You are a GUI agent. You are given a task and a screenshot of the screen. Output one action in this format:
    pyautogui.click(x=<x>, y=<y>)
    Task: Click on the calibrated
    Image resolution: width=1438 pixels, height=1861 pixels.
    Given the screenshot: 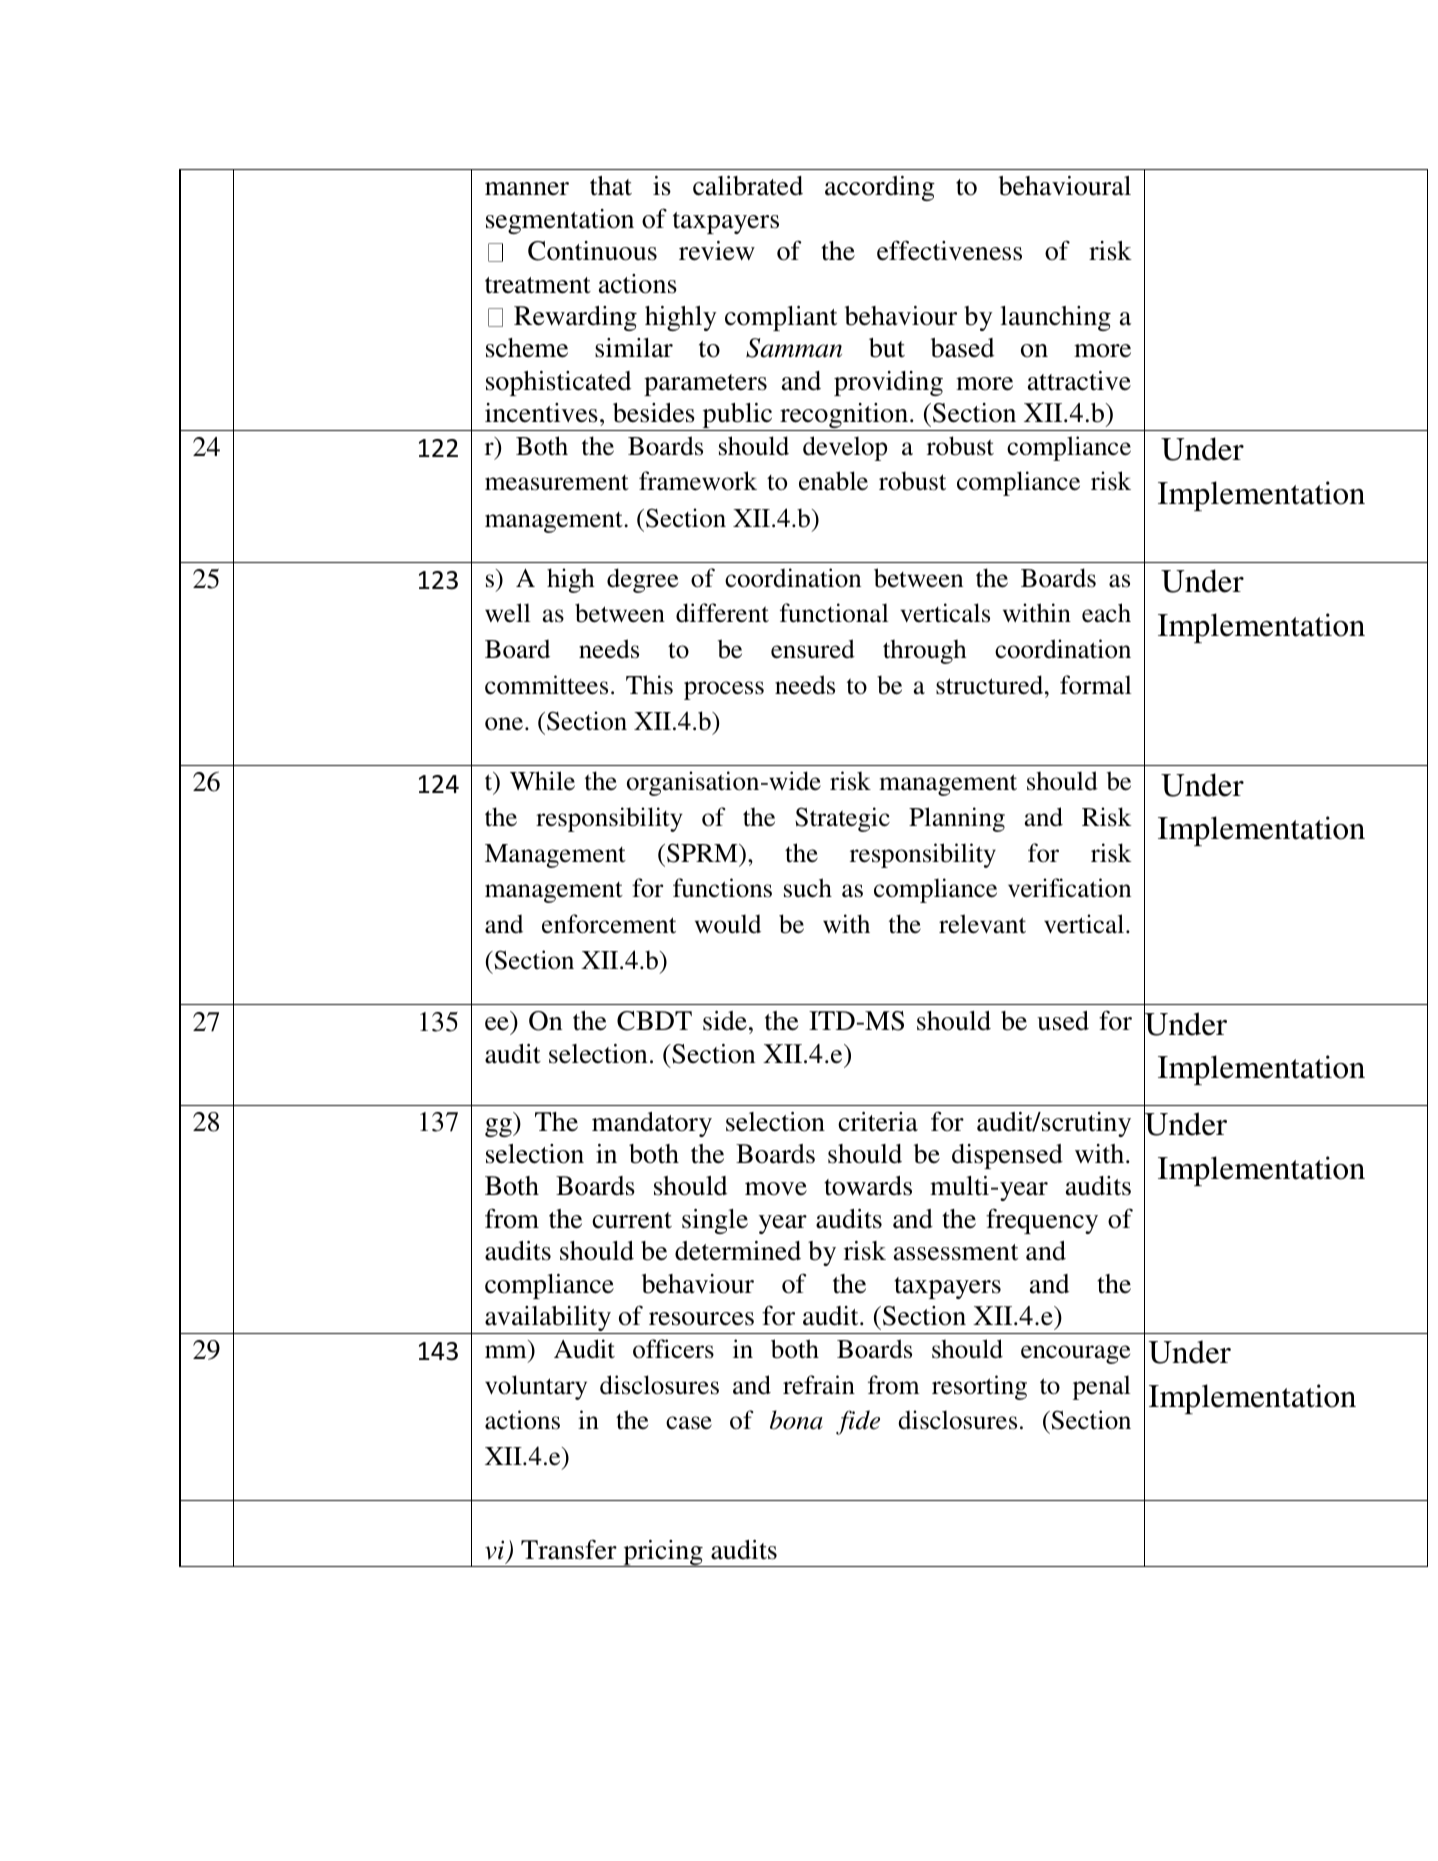 What is the action you would take?
    pyautogui.click(x=748, y=186)
